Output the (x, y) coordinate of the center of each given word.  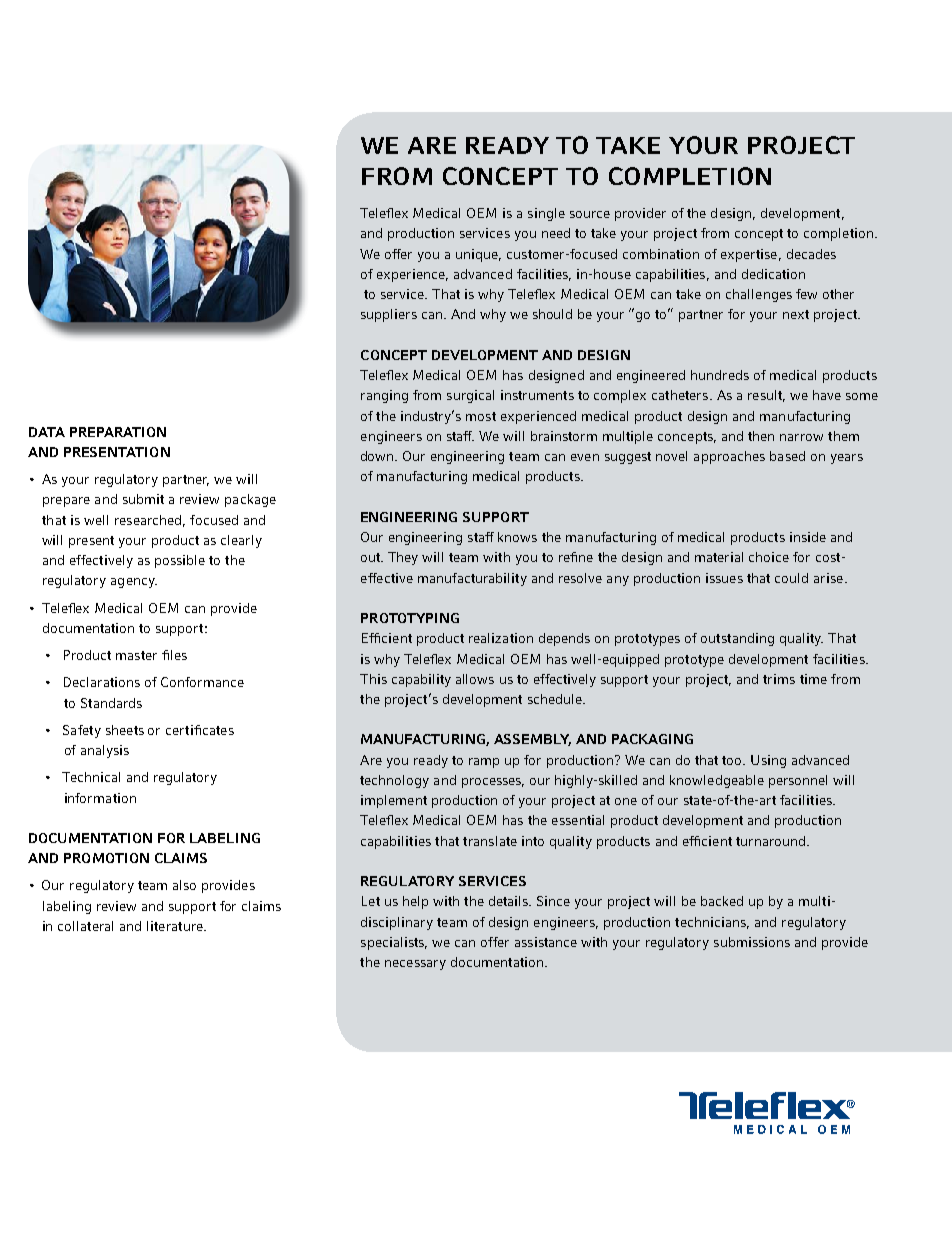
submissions (752, 942)
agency (134, 583)
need (556, 233)
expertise (749, 255)
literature (176, 926)
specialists (394, 943)
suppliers (389, 315)
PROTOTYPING (410, 618)
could (791, 578)
